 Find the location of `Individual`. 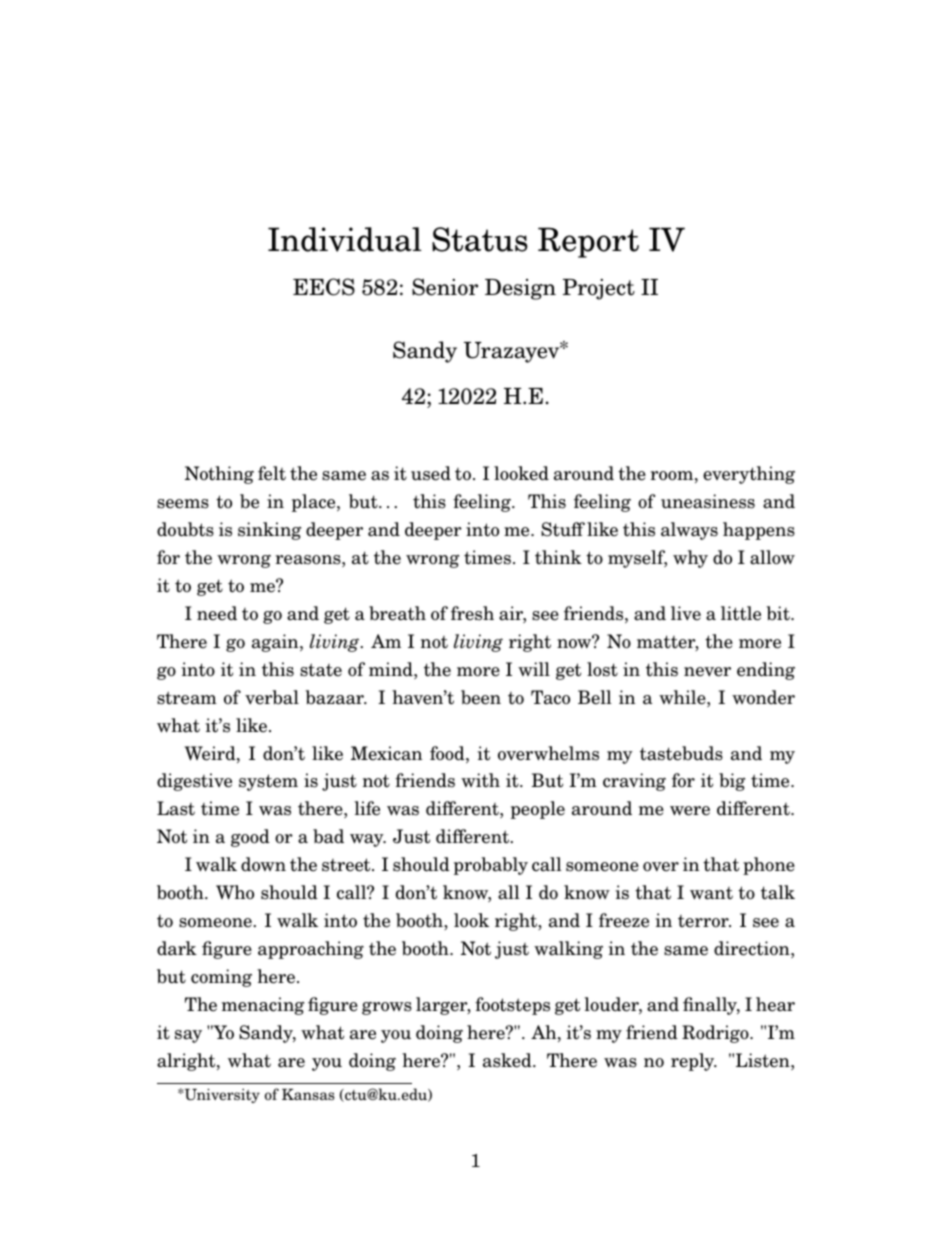

Individual is located at coordinates (345, 239).
